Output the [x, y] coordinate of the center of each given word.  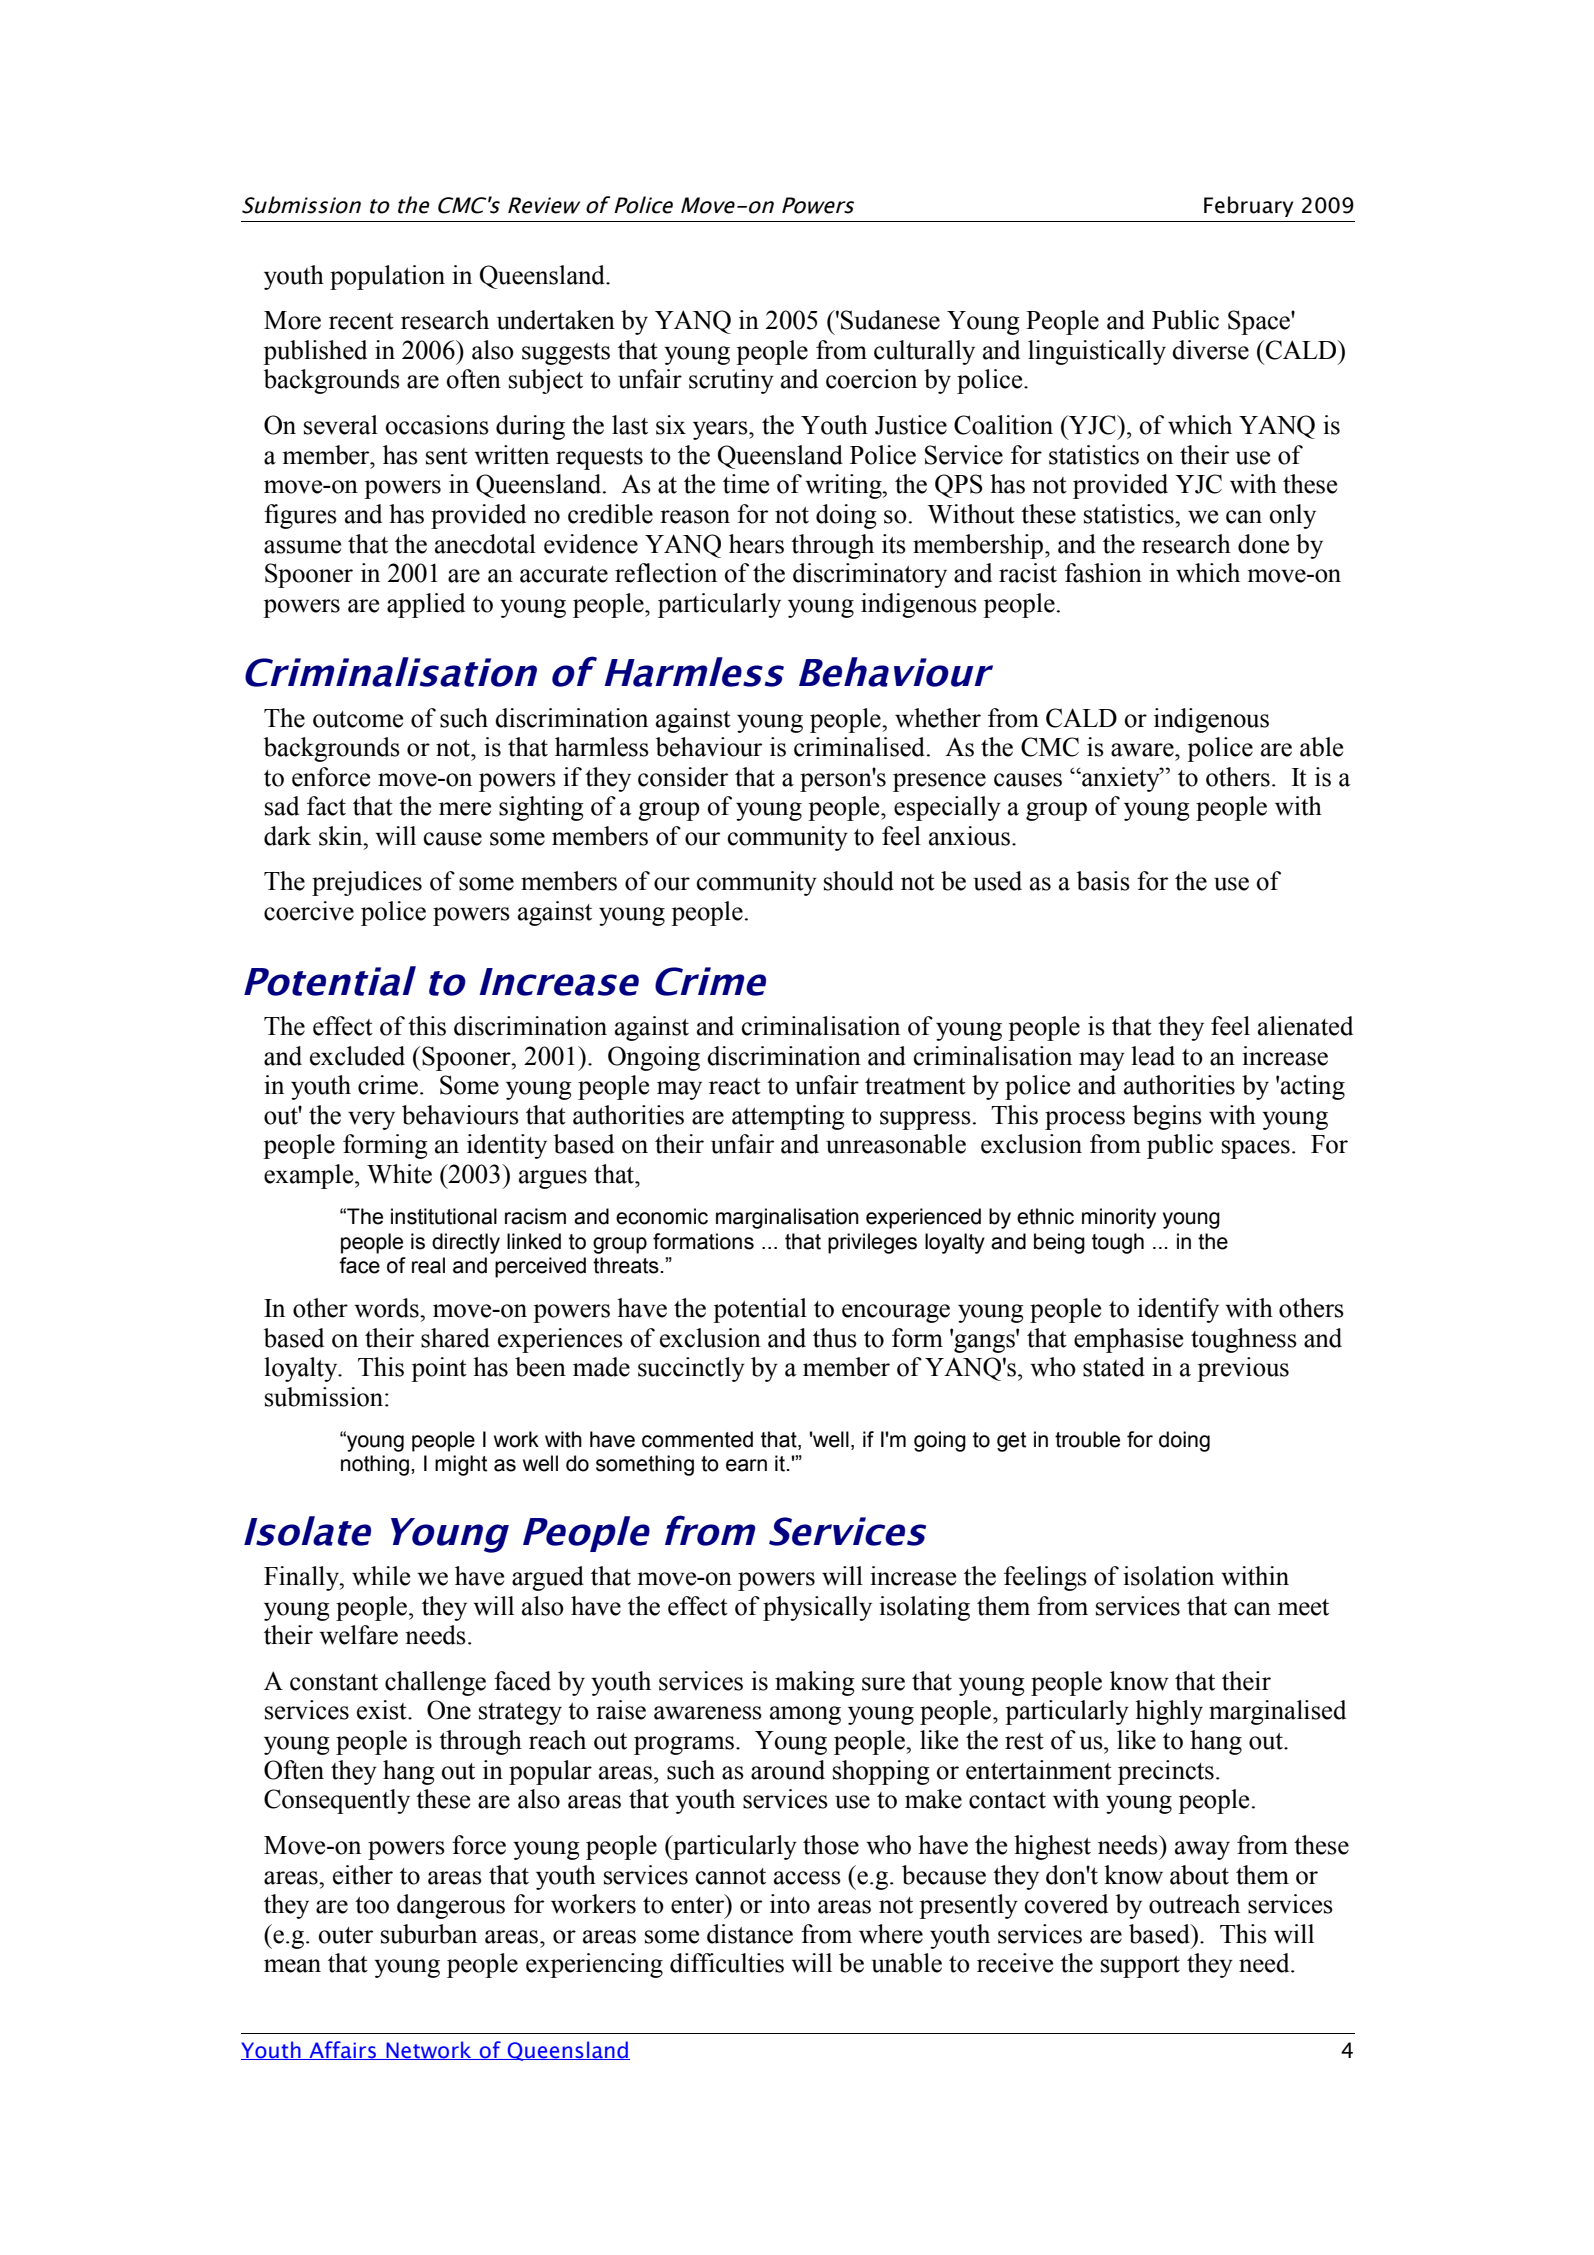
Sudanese [890, 320]
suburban [429, 1934]
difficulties [727, 1963]
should [859, 881]
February [1249, 206]
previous [1243, 1369]
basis [1103, 881]
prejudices [367, 883]
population [387, 277]
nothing [375, 1465]
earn [746, 1465]
